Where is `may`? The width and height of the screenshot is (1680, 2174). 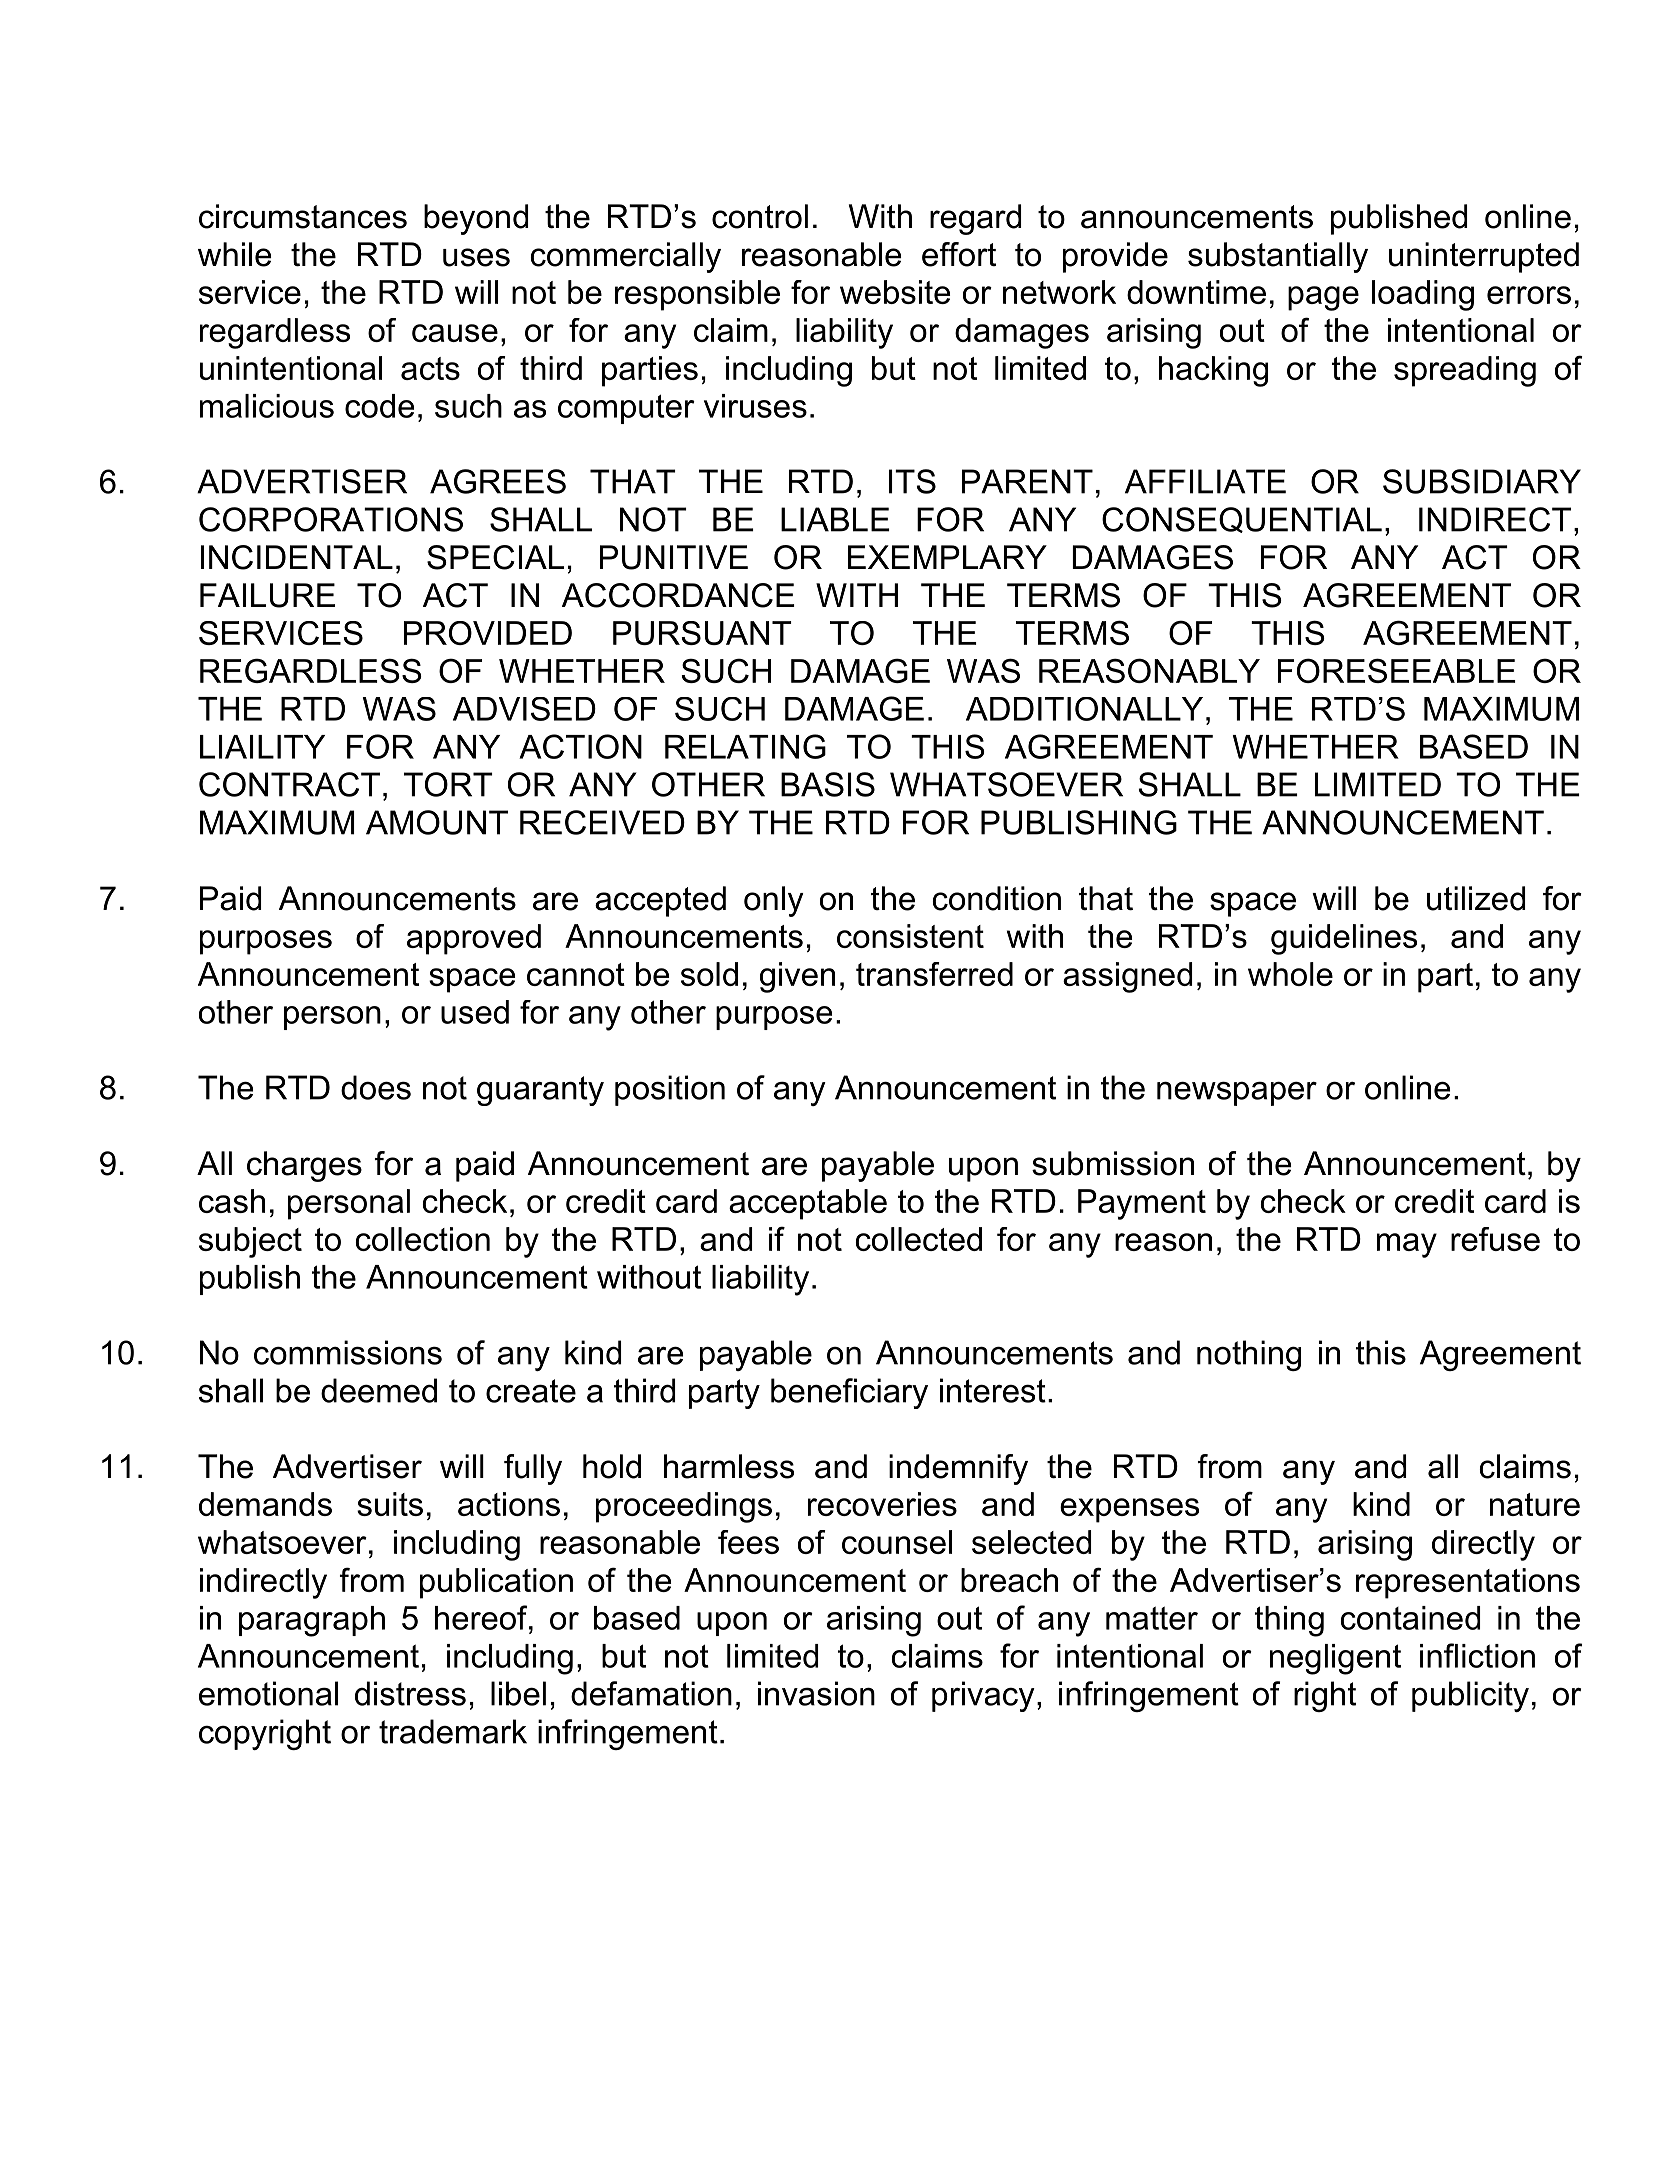
may is located at coordinates (1407, 1245).
